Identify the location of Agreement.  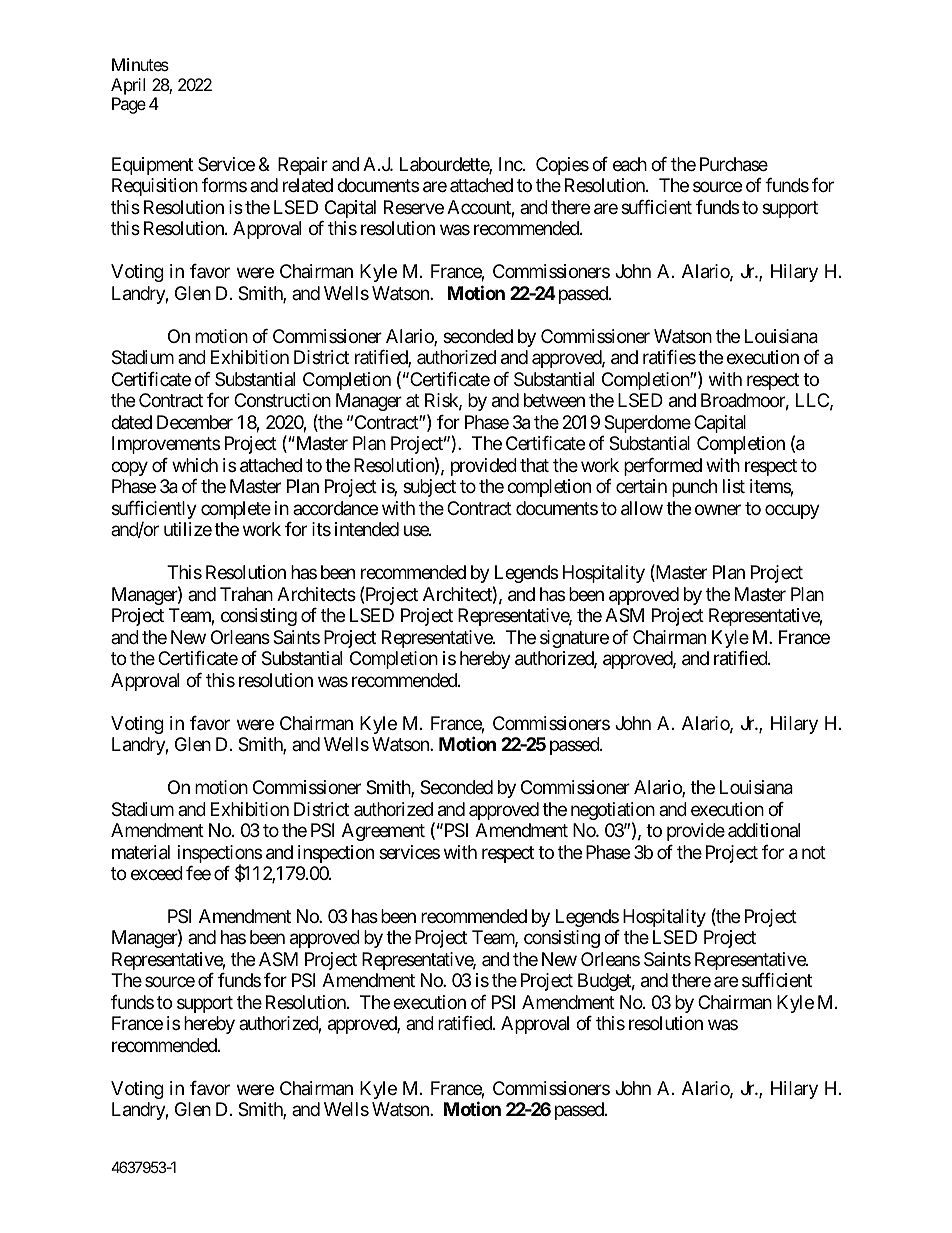
(383, 832).
